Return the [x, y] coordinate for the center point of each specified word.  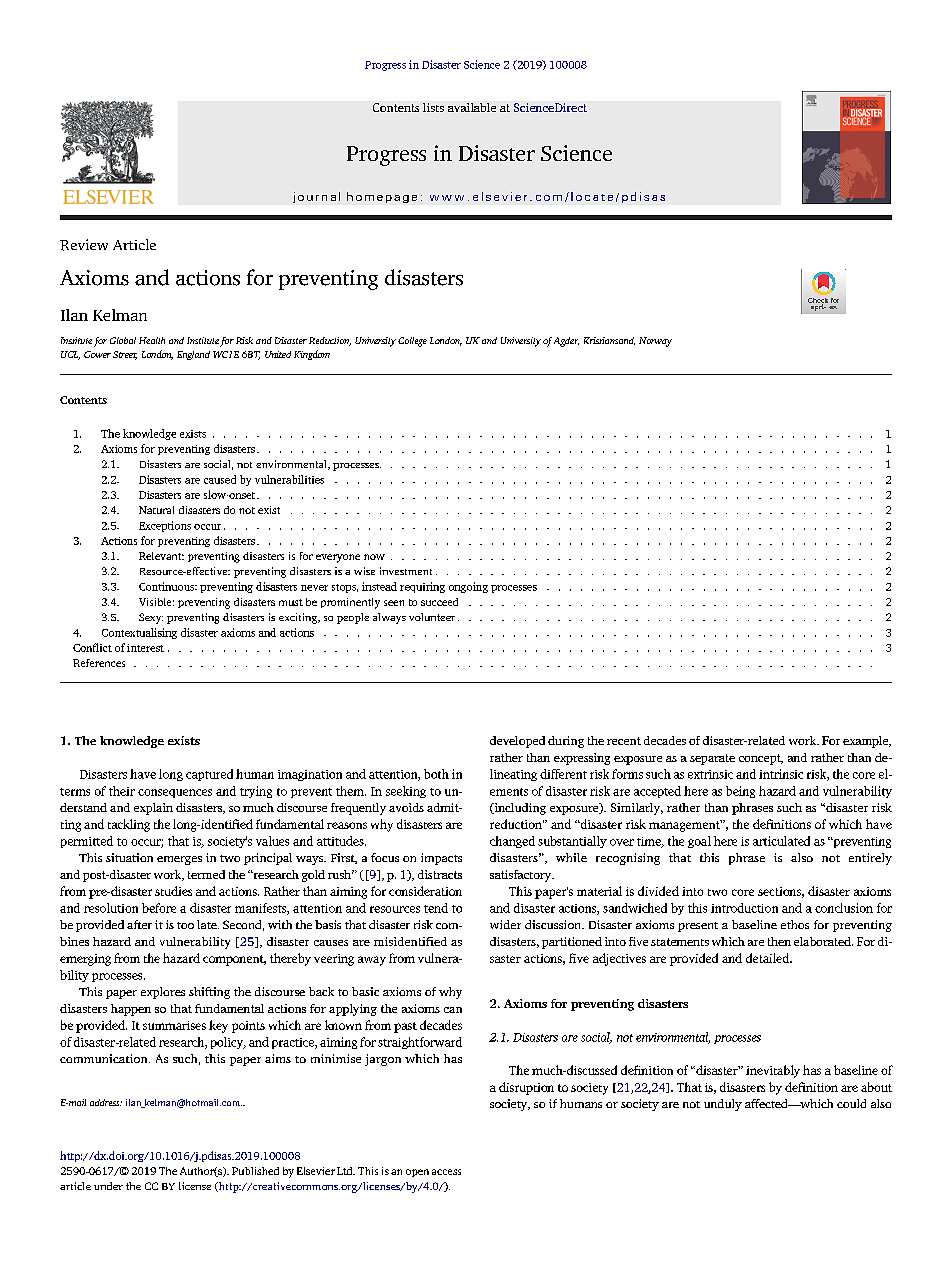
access [446, 1172]
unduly [723, 1105]
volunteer [432, 617]
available [472, 107]
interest [145, 648]
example [867, 742]
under [108, 1186]
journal [316, 197]
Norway [655, 342]
